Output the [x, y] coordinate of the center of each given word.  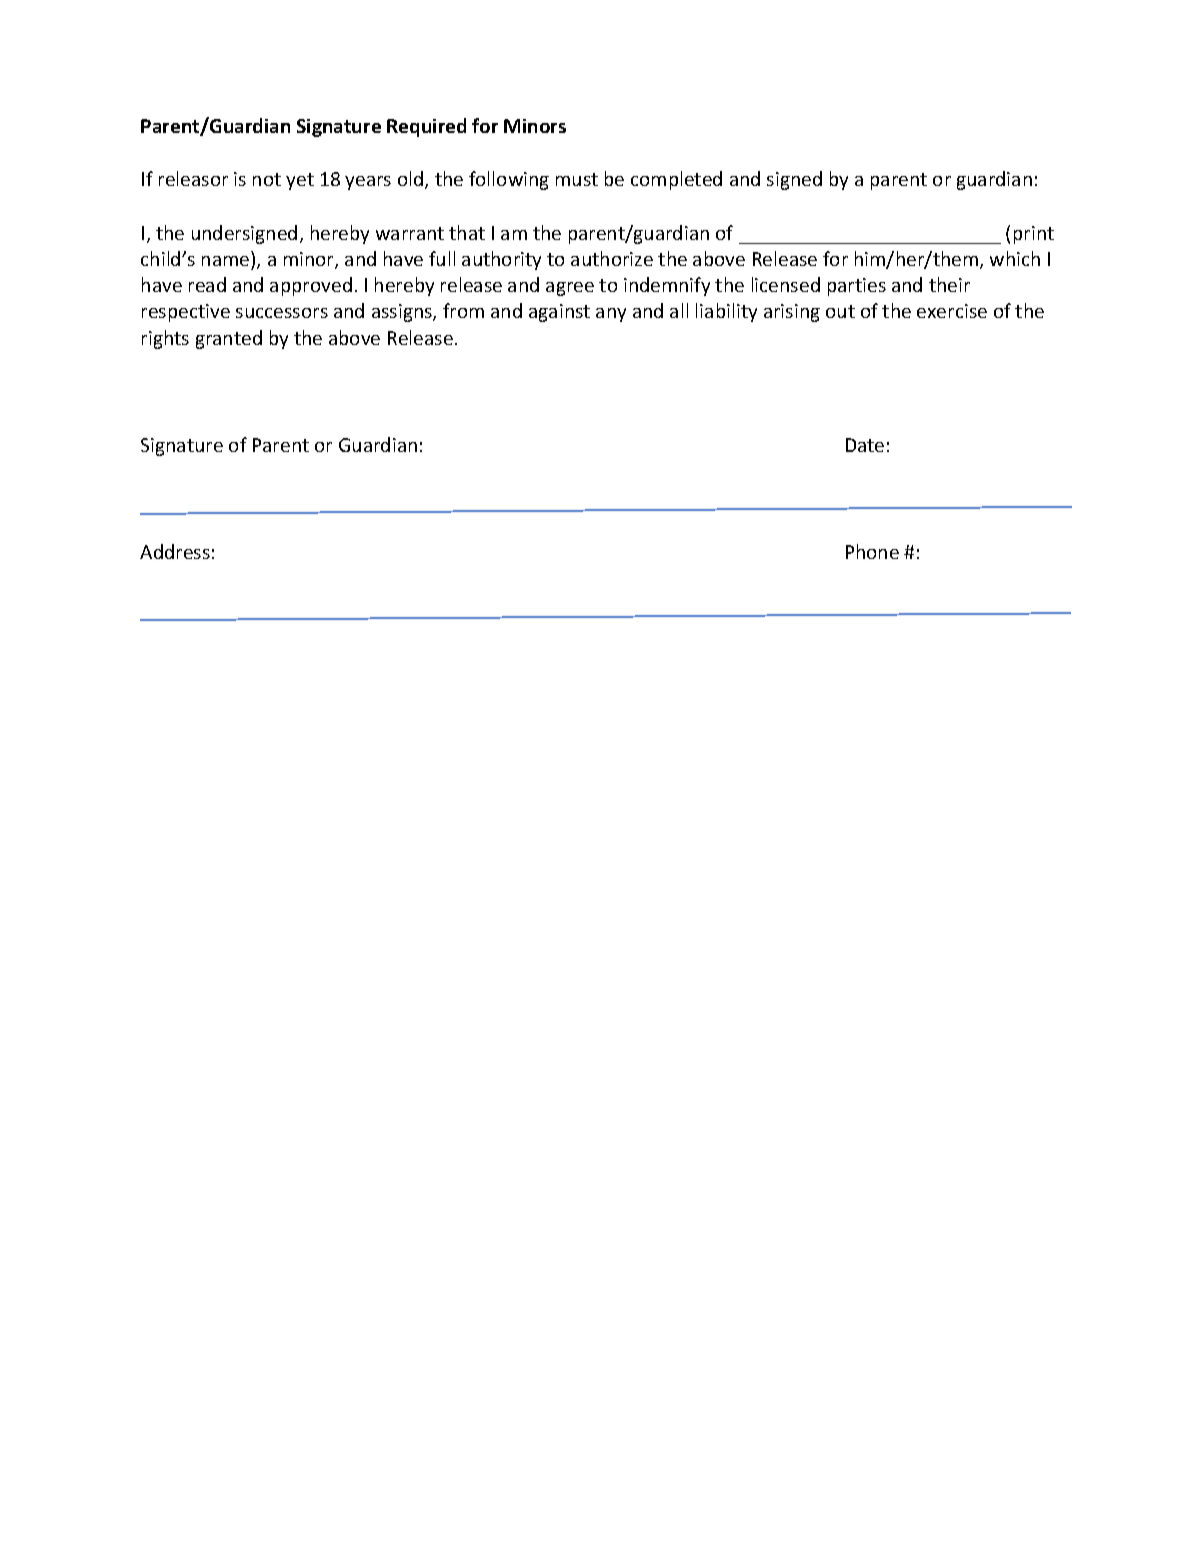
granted [229, 339]
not [267, 179]
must [577, 179]
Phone [872, 551]
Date [865, 445]
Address [175, 551]
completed [676, 180]
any [611, 315]
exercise [952, 311]
